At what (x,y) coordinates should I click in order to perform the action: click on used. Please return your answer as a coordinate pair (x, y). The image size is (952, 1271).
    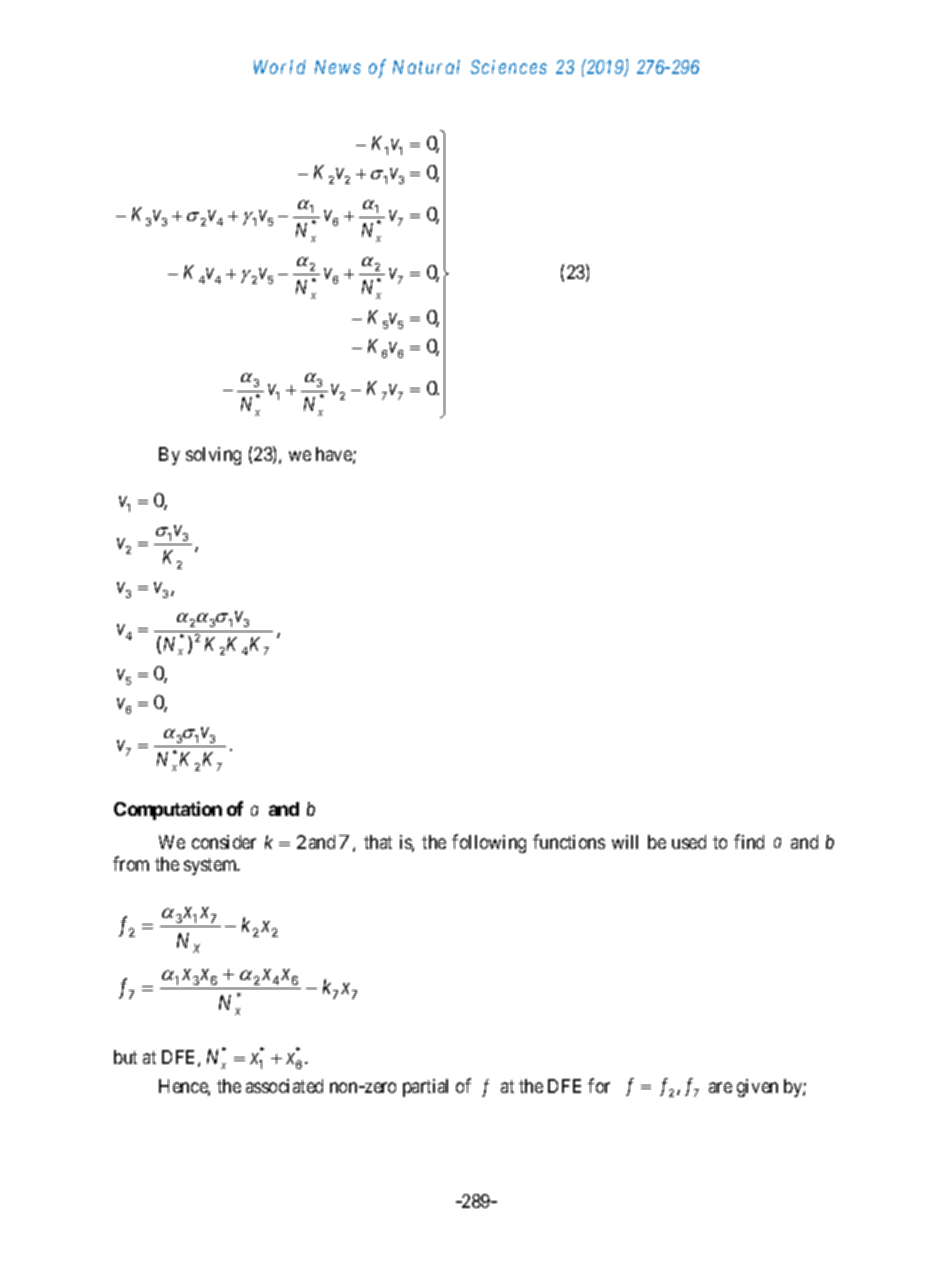
    Looking at the image, I should click on (689, 842).
